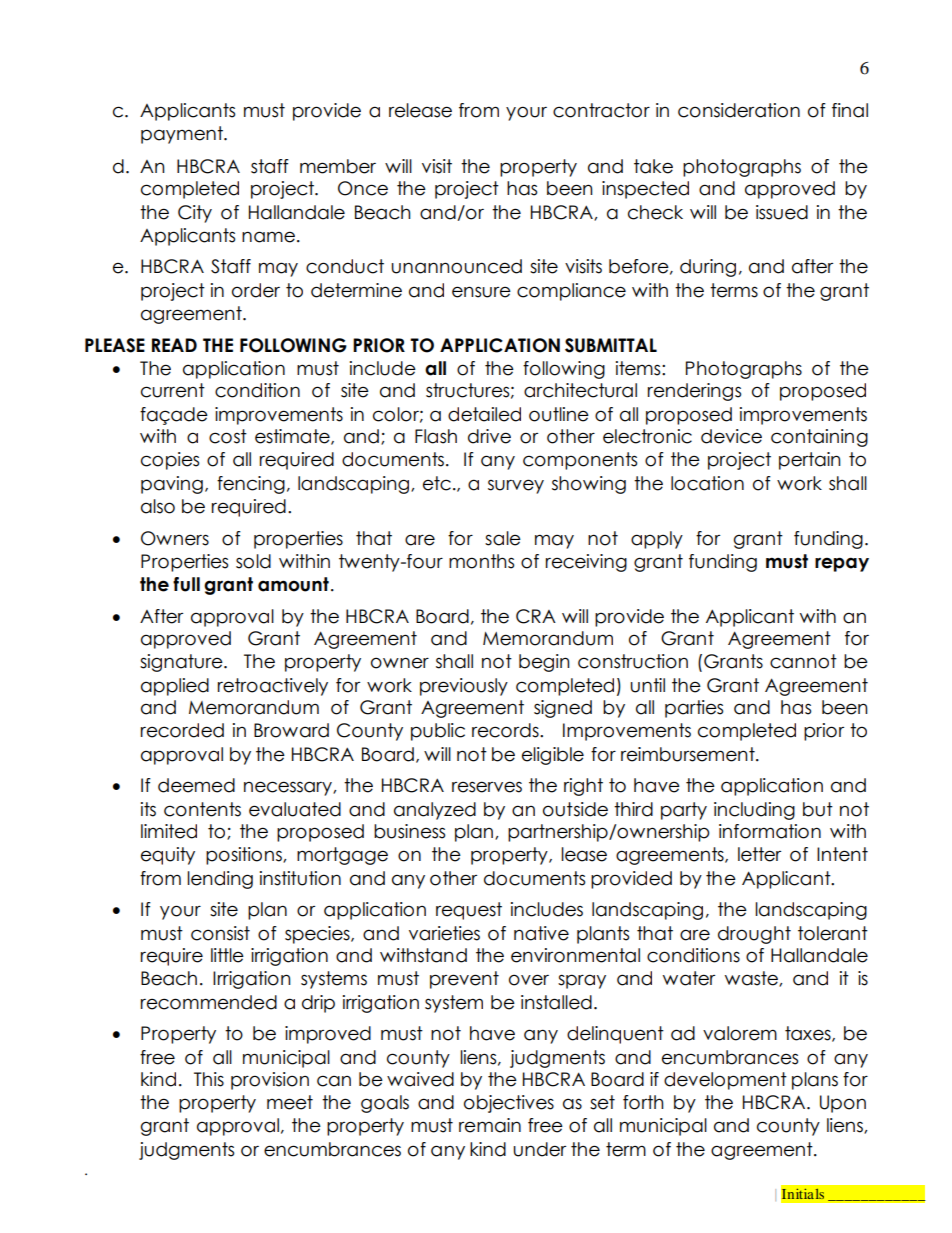 The height and width of the document is (1233, 952). What do you see at coordinates (601, 110) in the document?
I see `contractor` at bounding box center [601, 110].
